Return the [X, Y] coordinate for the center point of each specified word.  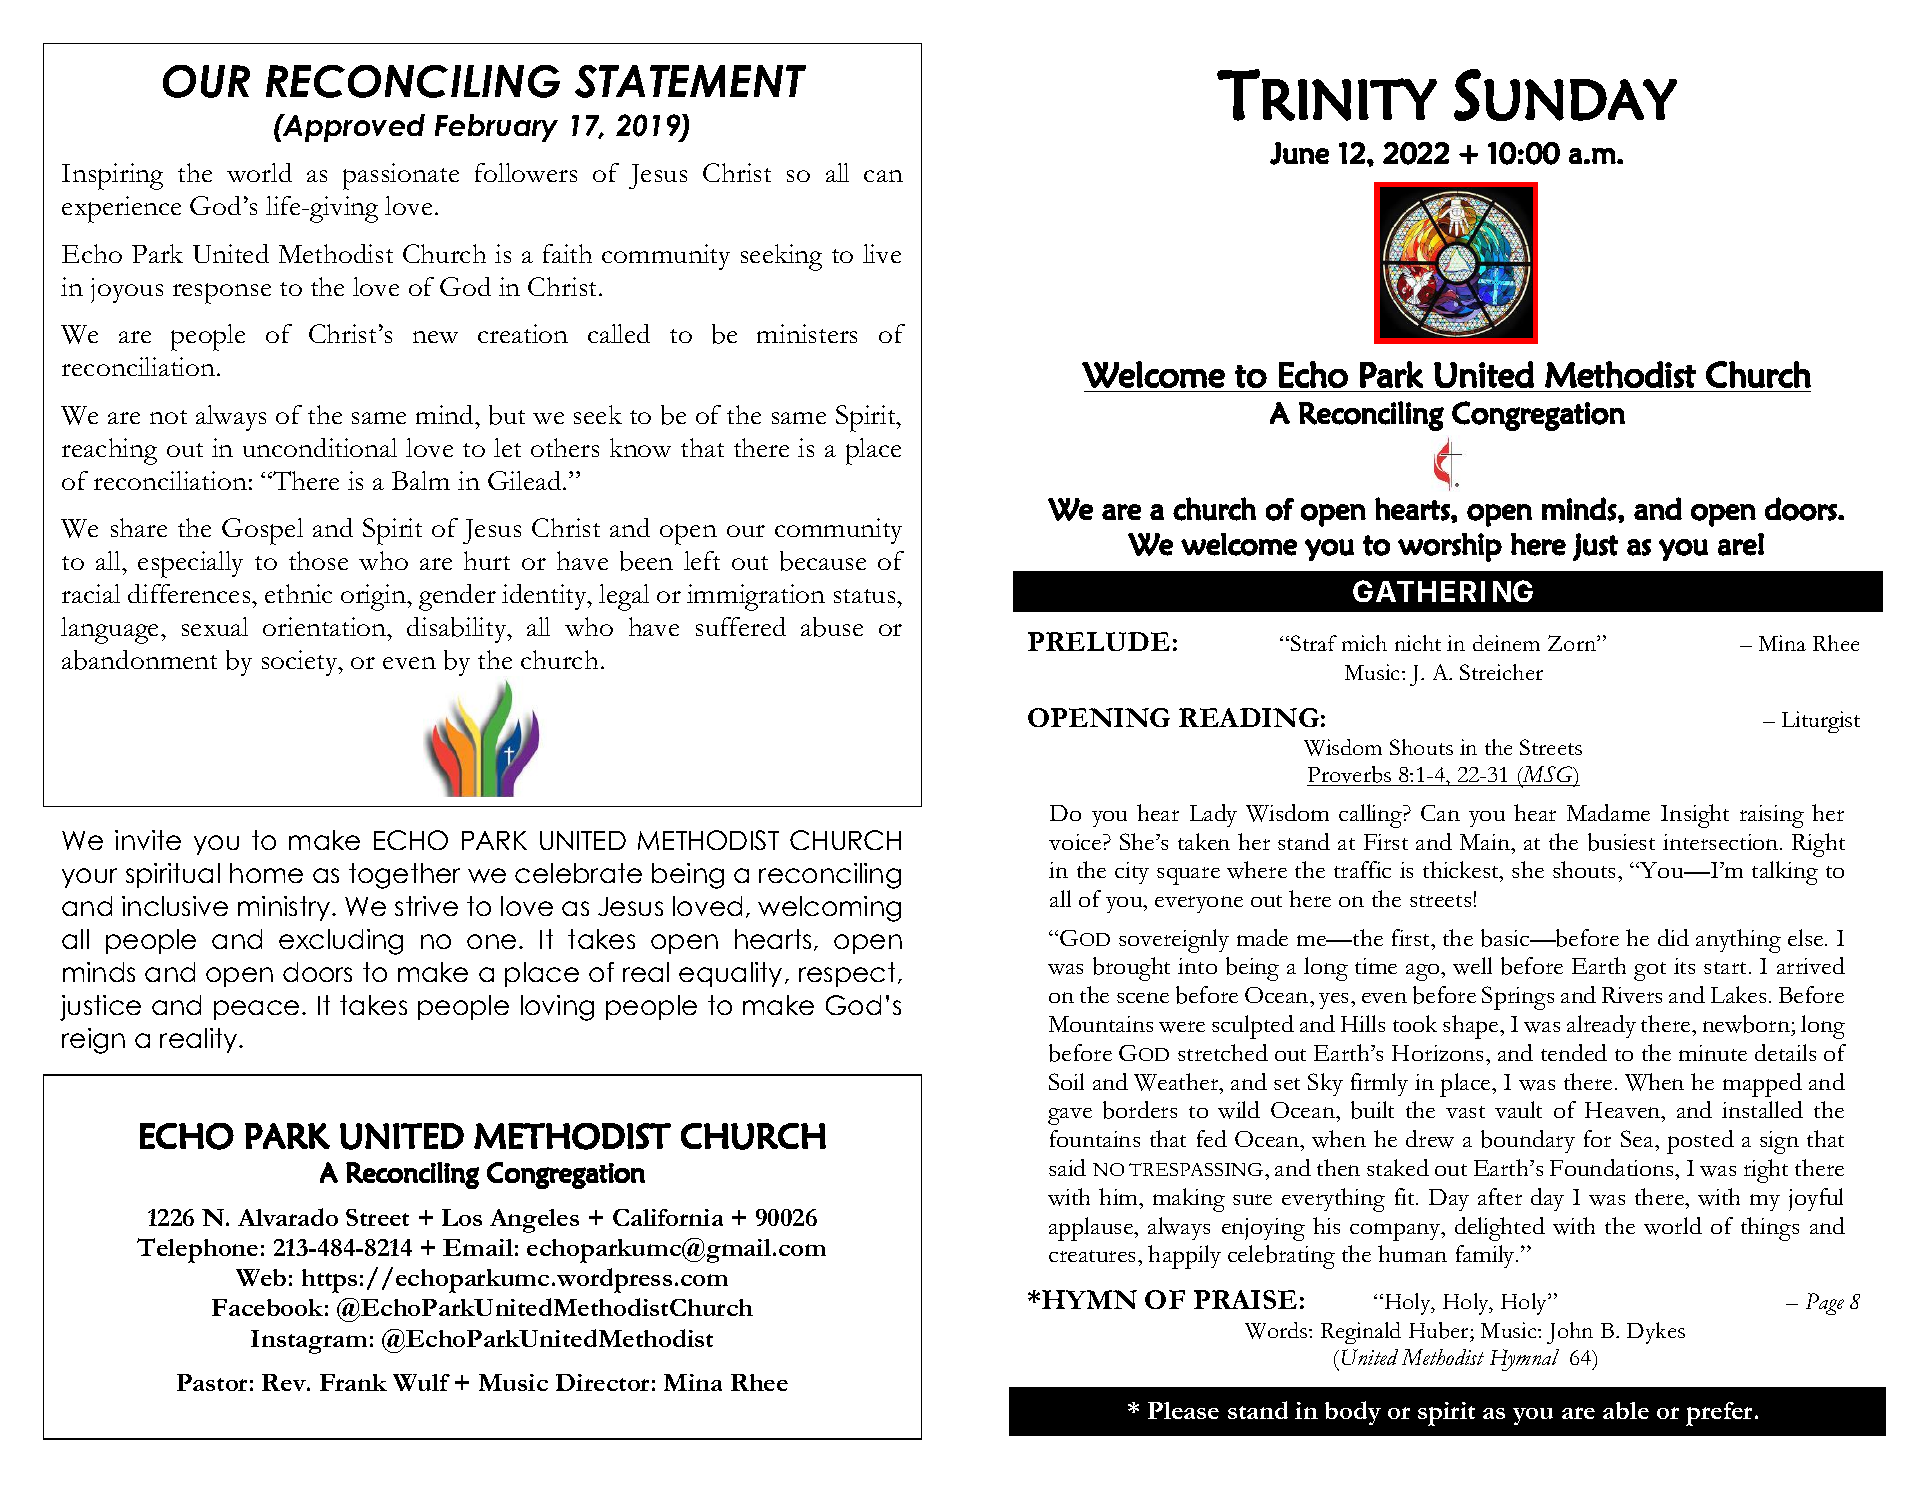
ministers [807, 333]
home [266, 873]
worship [1450, 547]
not [168, 417]
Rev [285, 1382]
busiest [1621, 842]
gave [1070, 1116]
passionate [401, 176]
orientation [326, 626]
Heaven [1624, 1112]
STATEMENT [690, 81]
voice [1076, 842]
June [1299, 153]
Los [462, 1217]
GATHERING [1443, 591]
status [866, 596]
